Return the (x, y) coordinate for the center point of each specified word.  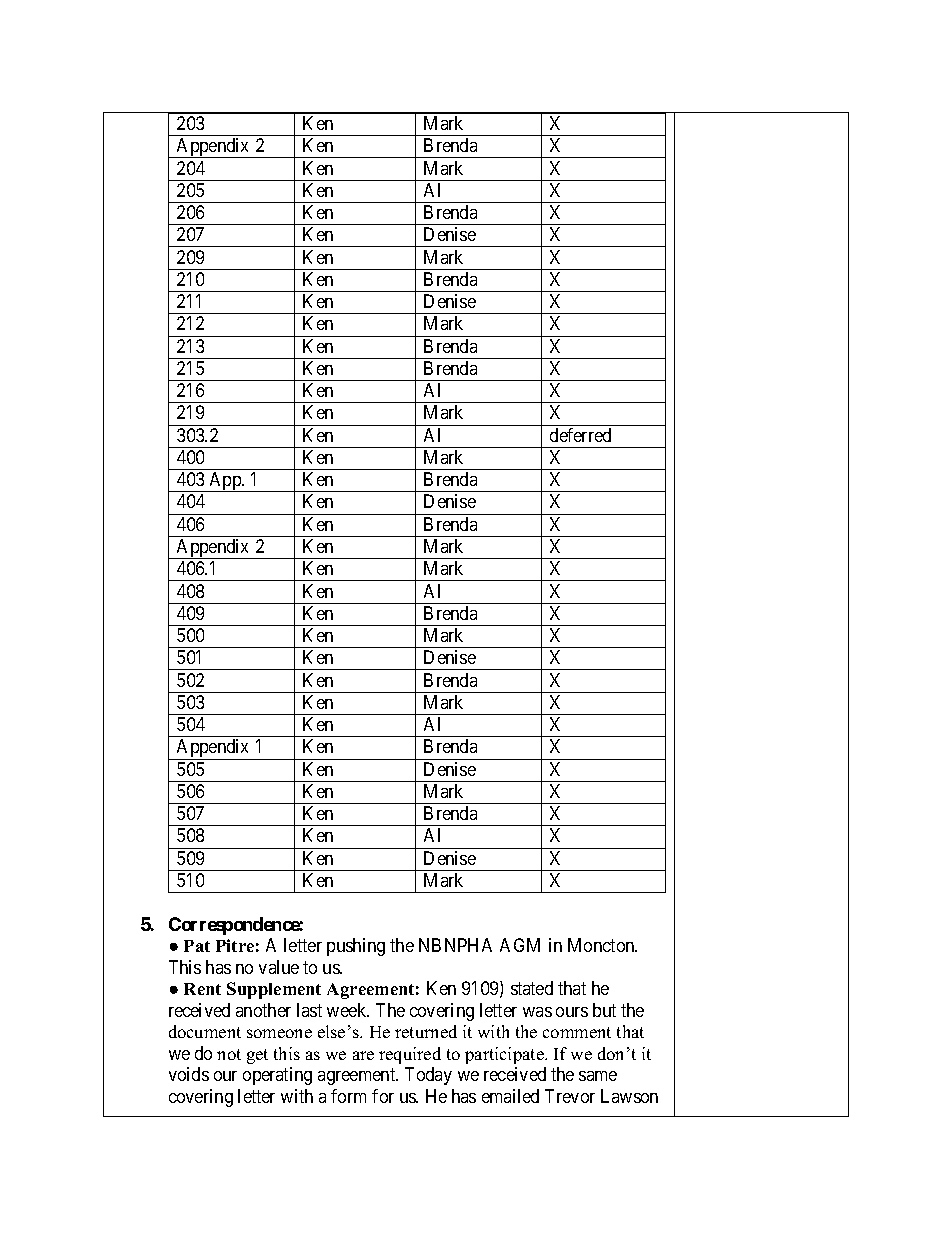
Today (428, 1076)
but (604, 1010)
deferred (580, 435)
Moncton (602, 945)
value (279, 967)
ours (572, 1012)
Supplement (274, 990)
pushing (356, 947)
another (263, 1010)
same (598, 1076)
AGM (520, 945)
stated (532, 988)
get (257, 1056)
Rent (202, 989)
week (348, 1010)
